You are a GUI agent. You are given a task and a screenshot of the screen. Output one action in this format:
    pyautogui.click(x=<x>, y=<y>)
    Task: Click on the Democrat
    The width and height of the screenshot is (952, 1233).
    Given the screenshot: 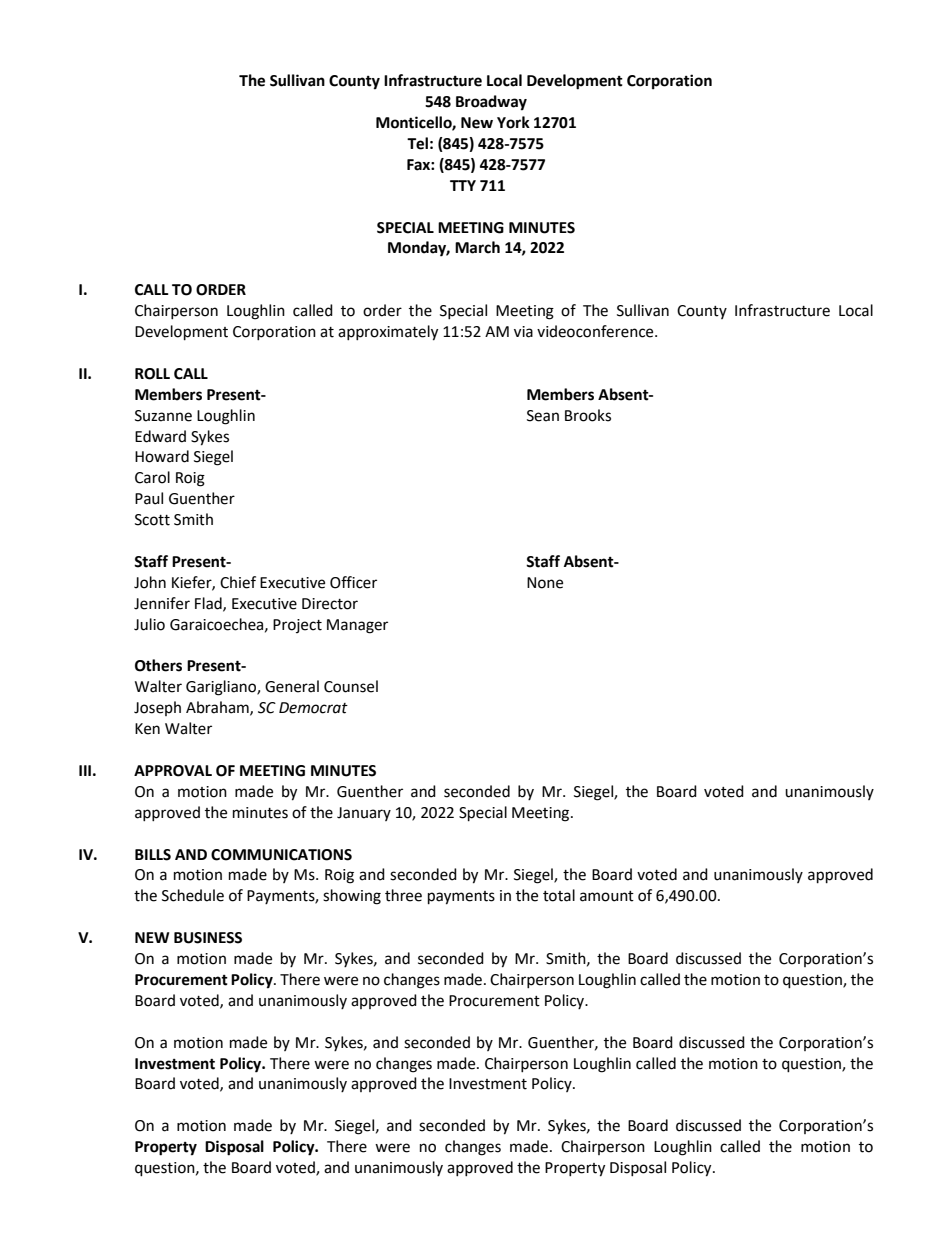 What is the action you would take?
    pyautogui.click(x=313, y=708)
